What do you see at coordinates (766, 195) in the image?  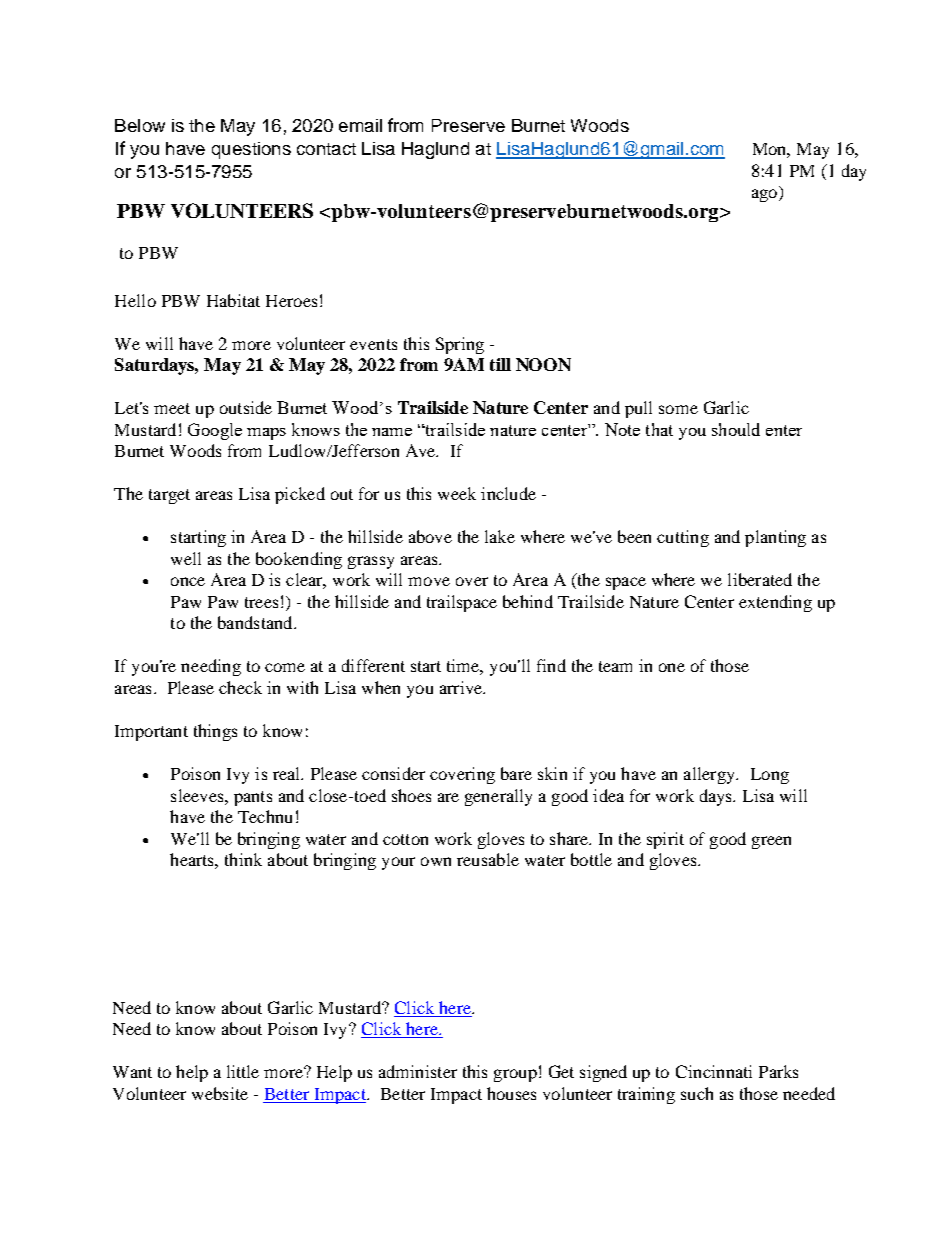 I see `ago` at bounding box center [766, 195].
